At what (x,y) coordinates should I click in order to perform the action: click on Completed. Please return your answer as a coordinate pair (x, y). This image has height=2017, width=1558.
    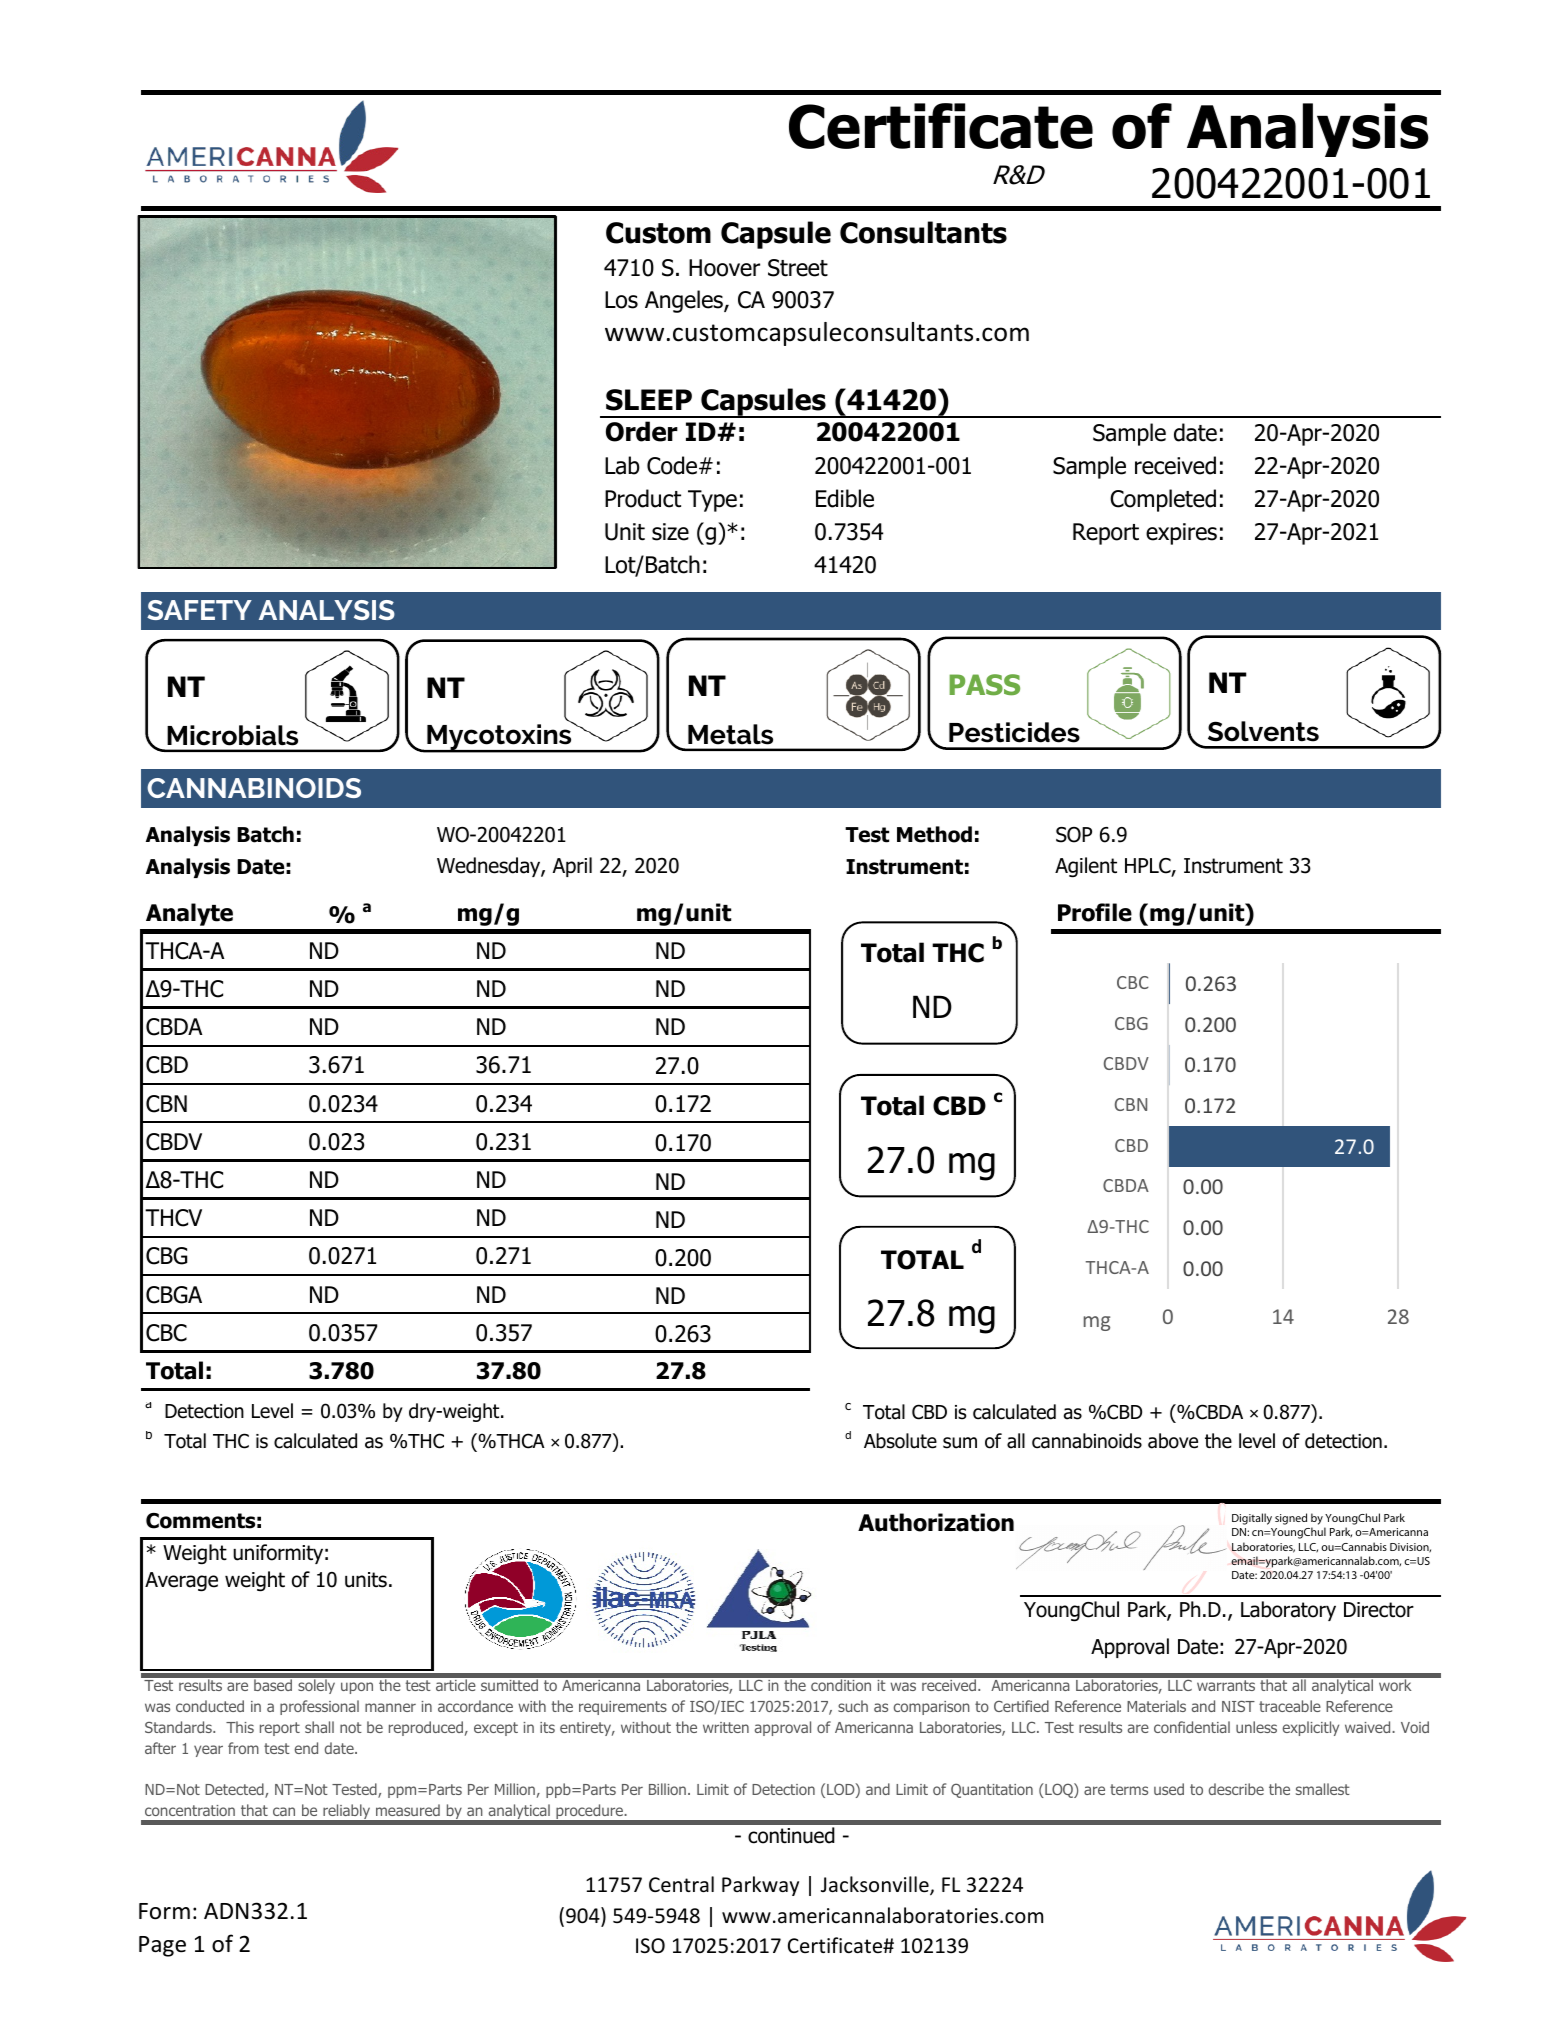
    Looking at the image, I should click on (1163, 500).
